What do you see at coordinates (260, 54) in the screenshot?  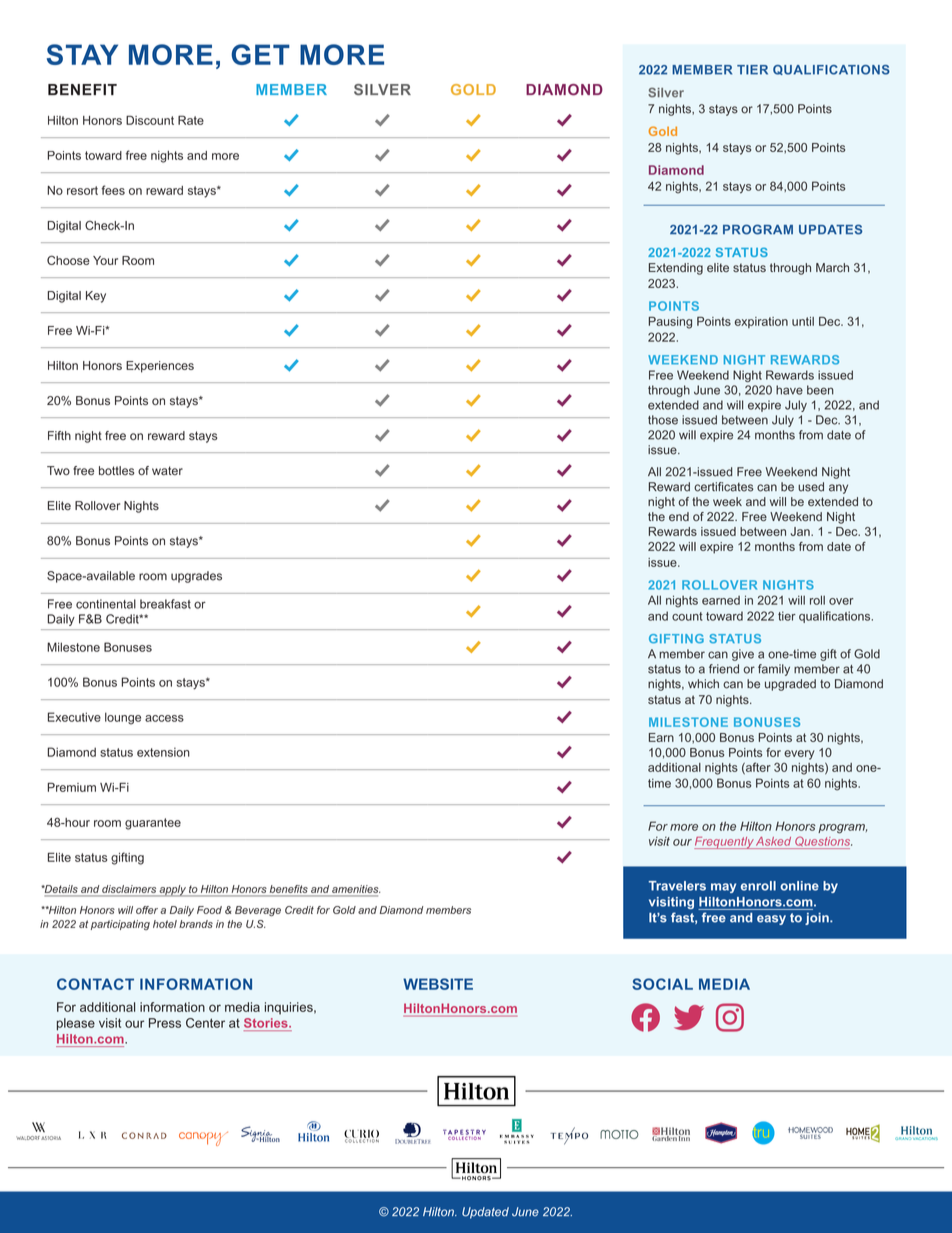 I see `GET` at bounding box center [260, 54].
